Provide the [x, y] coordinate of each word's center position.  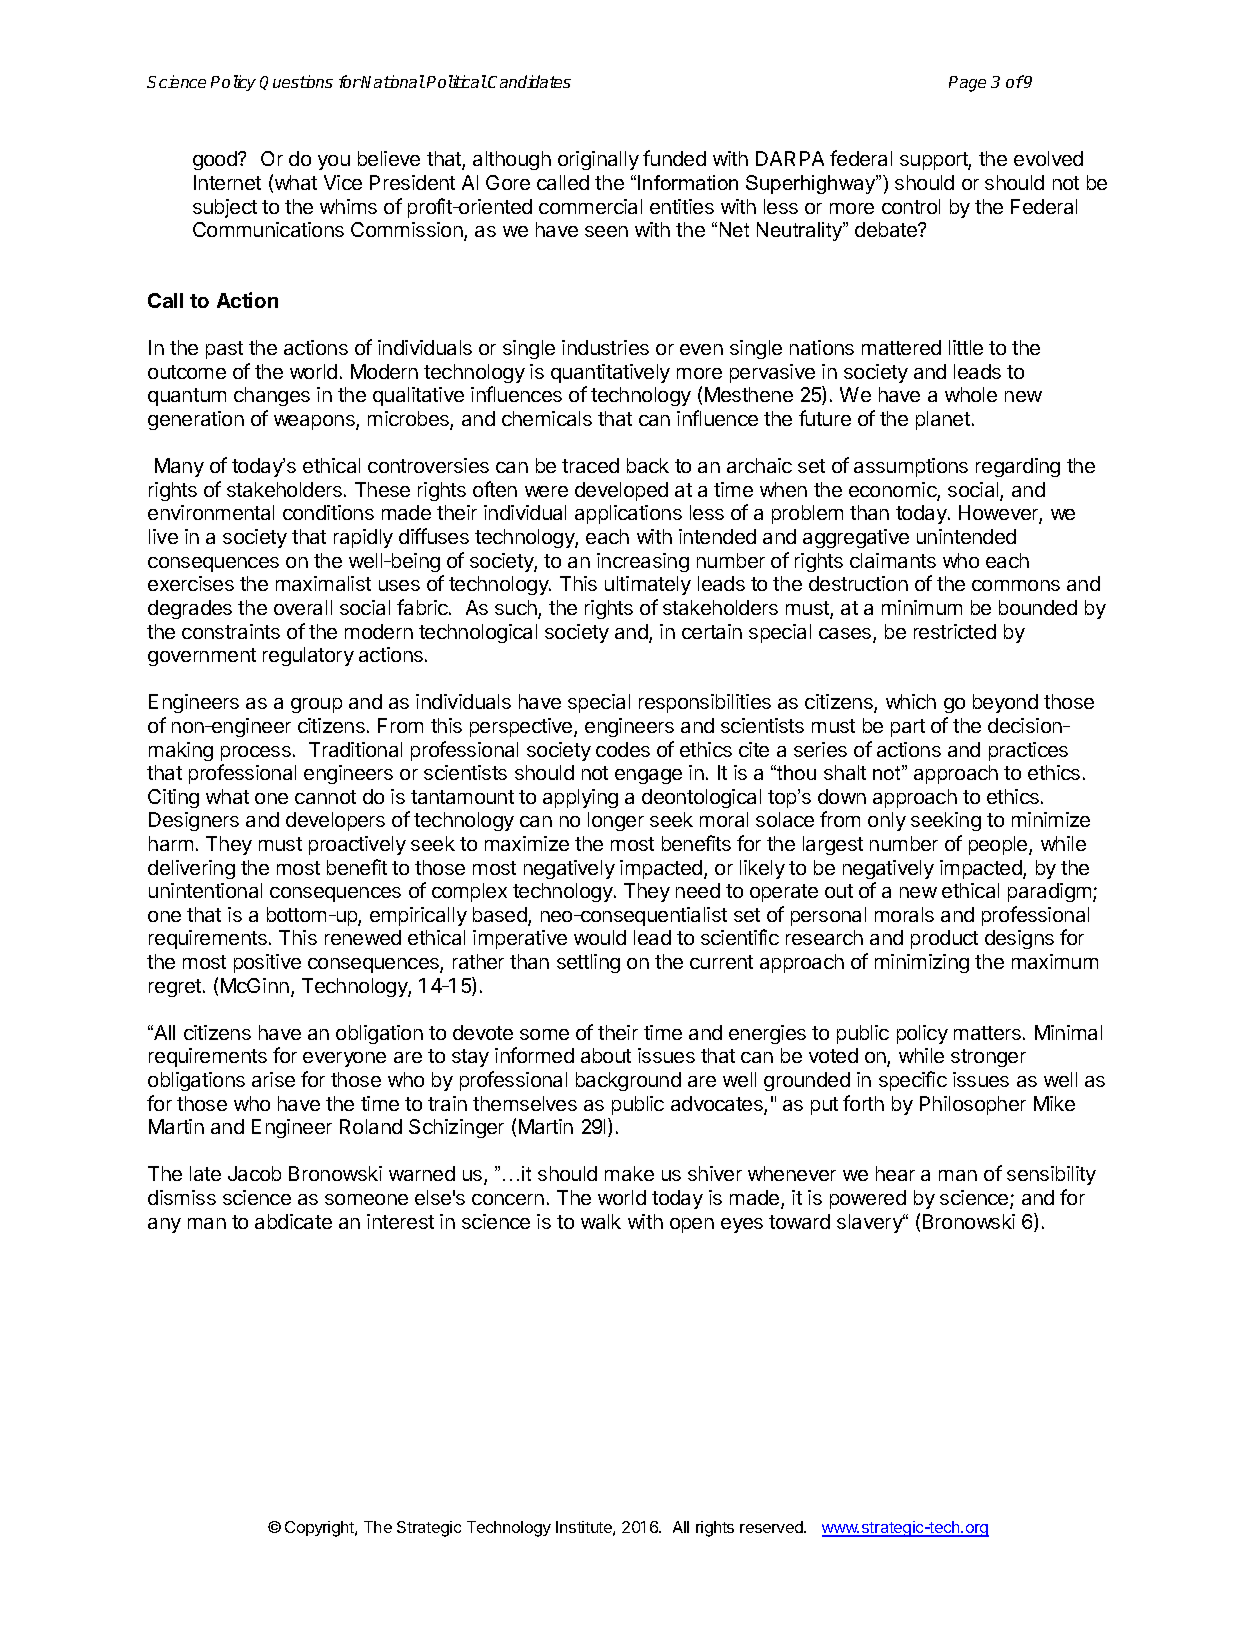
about [606, 1055]
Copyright [320, 1529]
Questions [296, 82]
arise [273, 1079]
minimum [922, 607]
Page [967, 84]
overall [303, 607]
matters [987, 1033]
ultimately [648, 585]
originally [598, 160]
